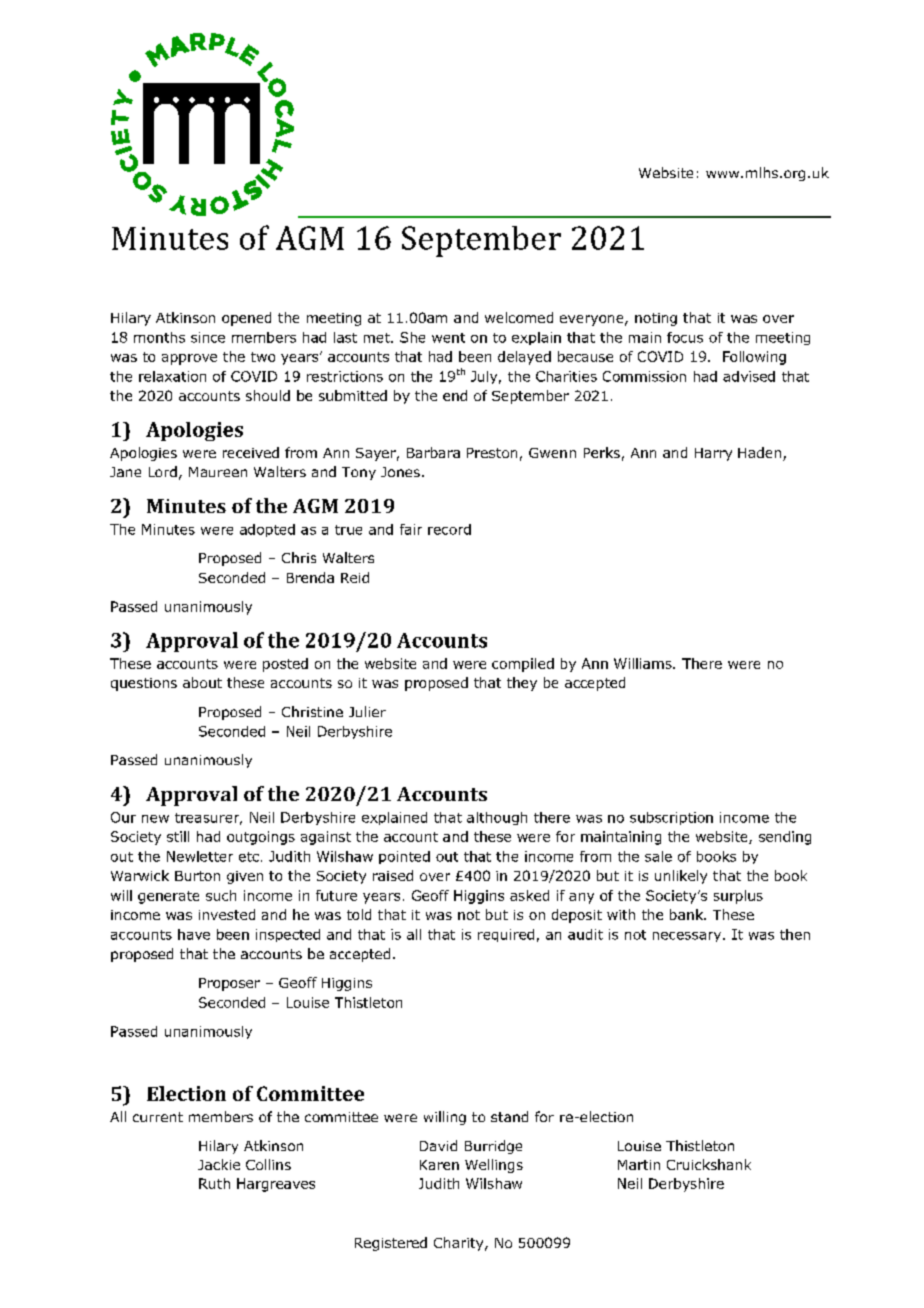 The width and height of the screenshot is (924, 1308). Describe the element at coordinates (448, 338) in the screenshot. I see `went` at that location.
